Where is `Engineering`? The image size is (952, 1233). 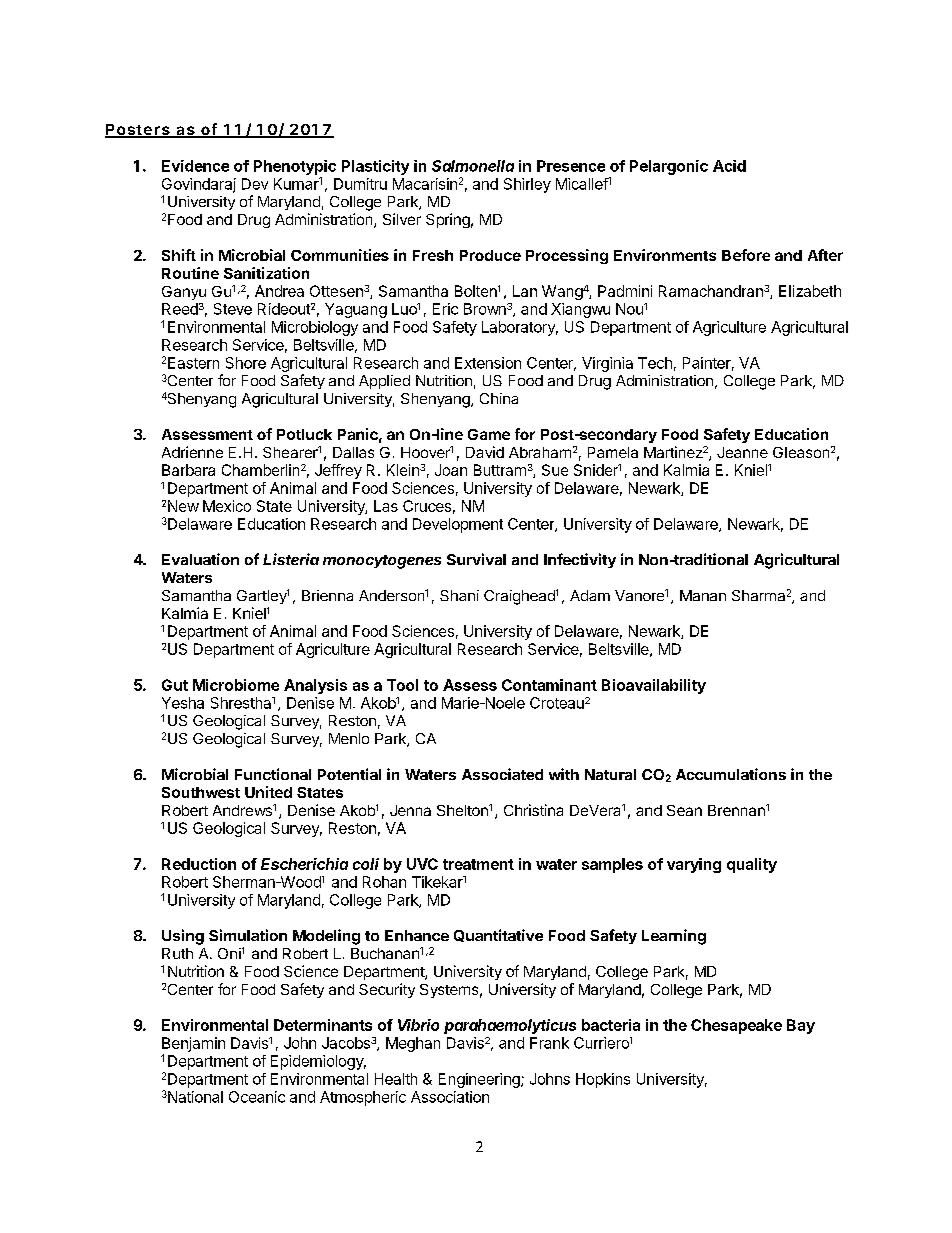 Engineering is located at coordinates (480, 1080).
